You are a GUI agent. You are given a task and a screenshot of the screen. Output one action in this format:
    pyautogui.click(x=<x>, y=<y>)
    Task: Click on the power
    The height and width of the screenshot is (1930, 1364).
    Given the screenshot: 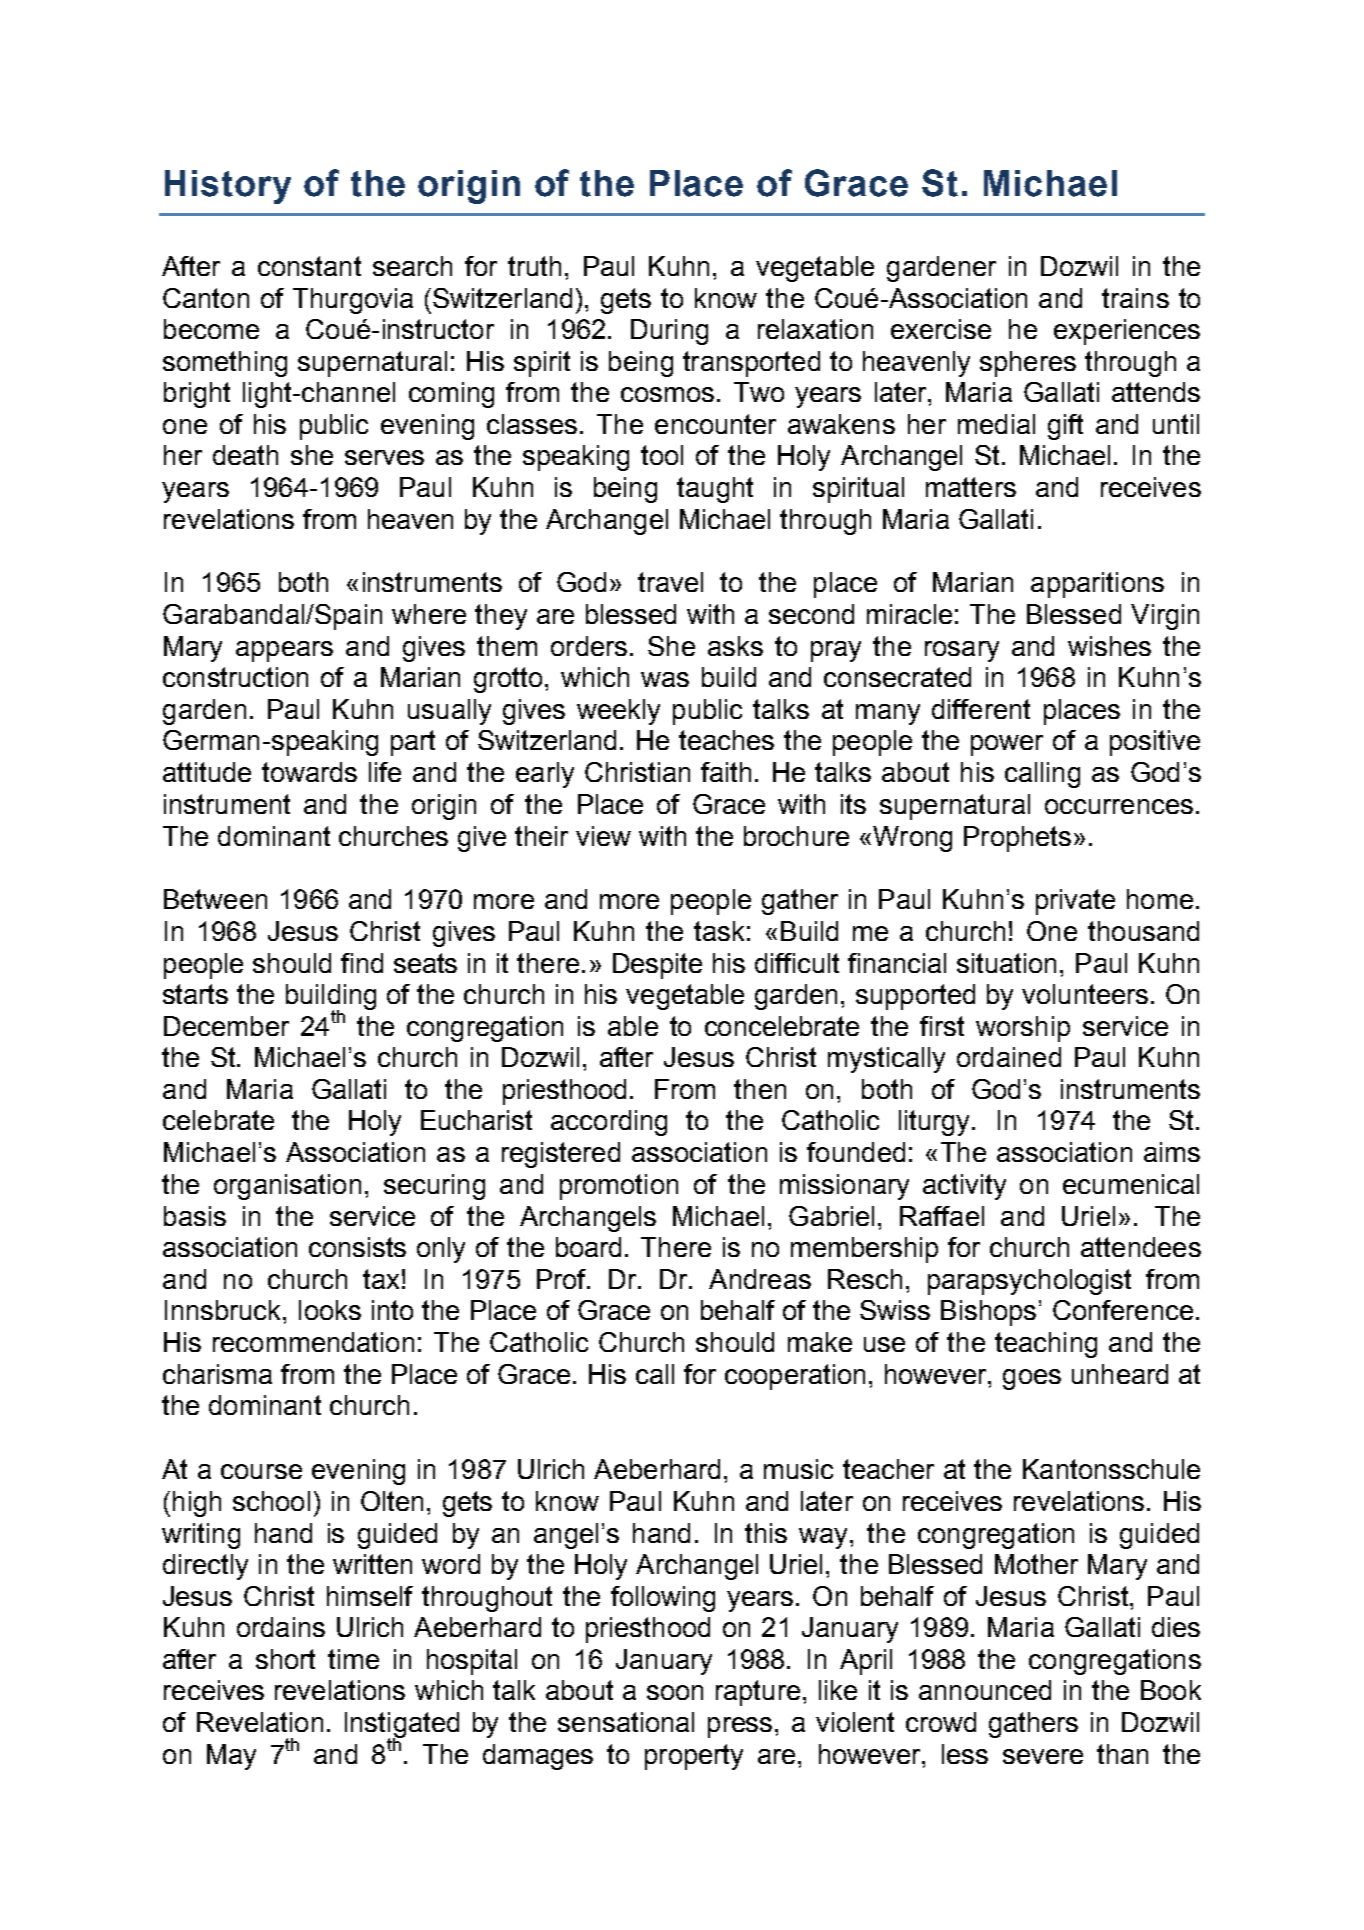 What is the action you would take?
    pyautogui.click(x=1007, y=745)
